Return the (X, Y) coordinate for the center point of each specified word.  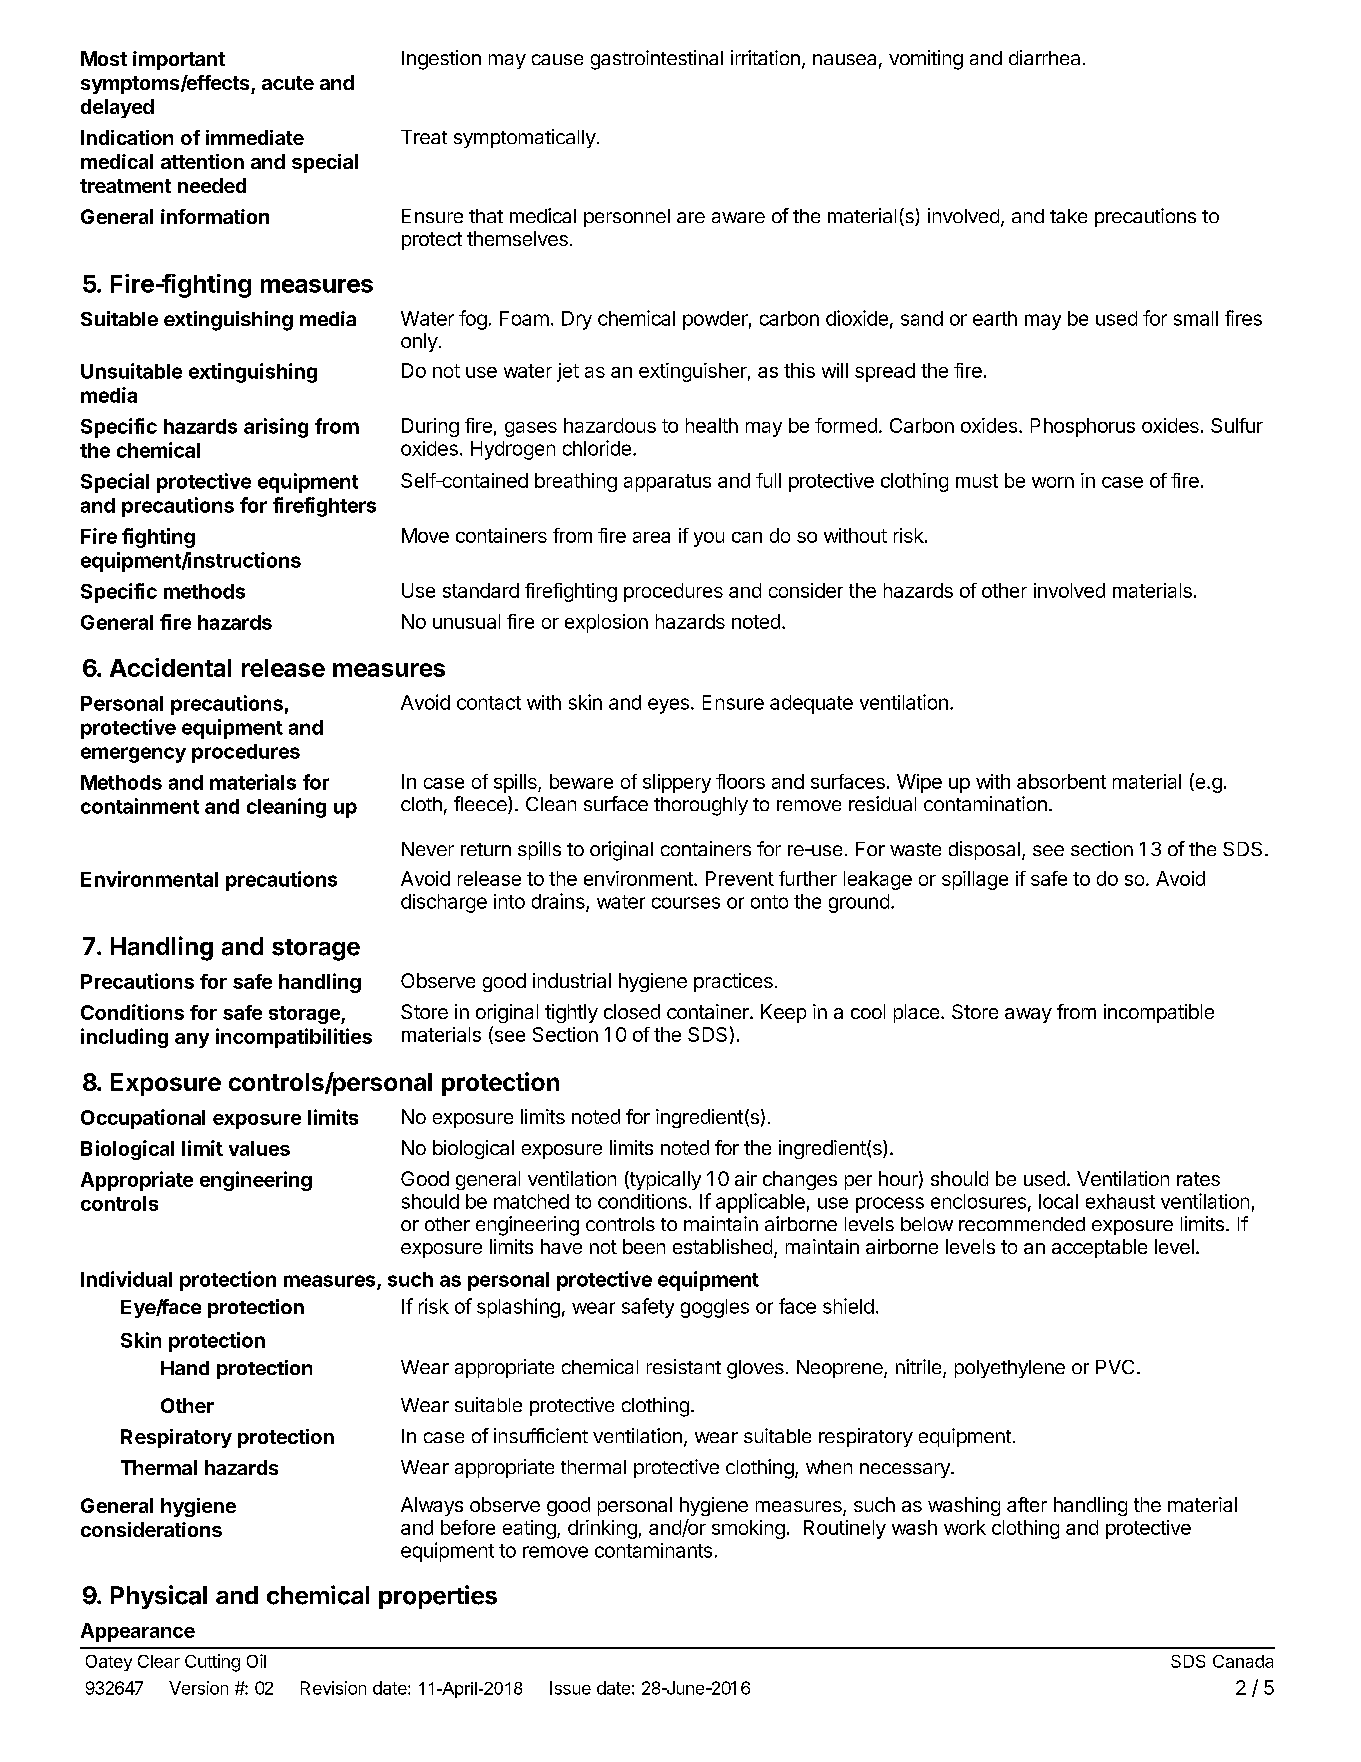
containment (140, 806)
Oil (256, 1661)
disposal (984, 850)
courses (686, 903)
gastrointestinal (657, 60)
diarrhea (1044, 57)
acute (288, 83)
